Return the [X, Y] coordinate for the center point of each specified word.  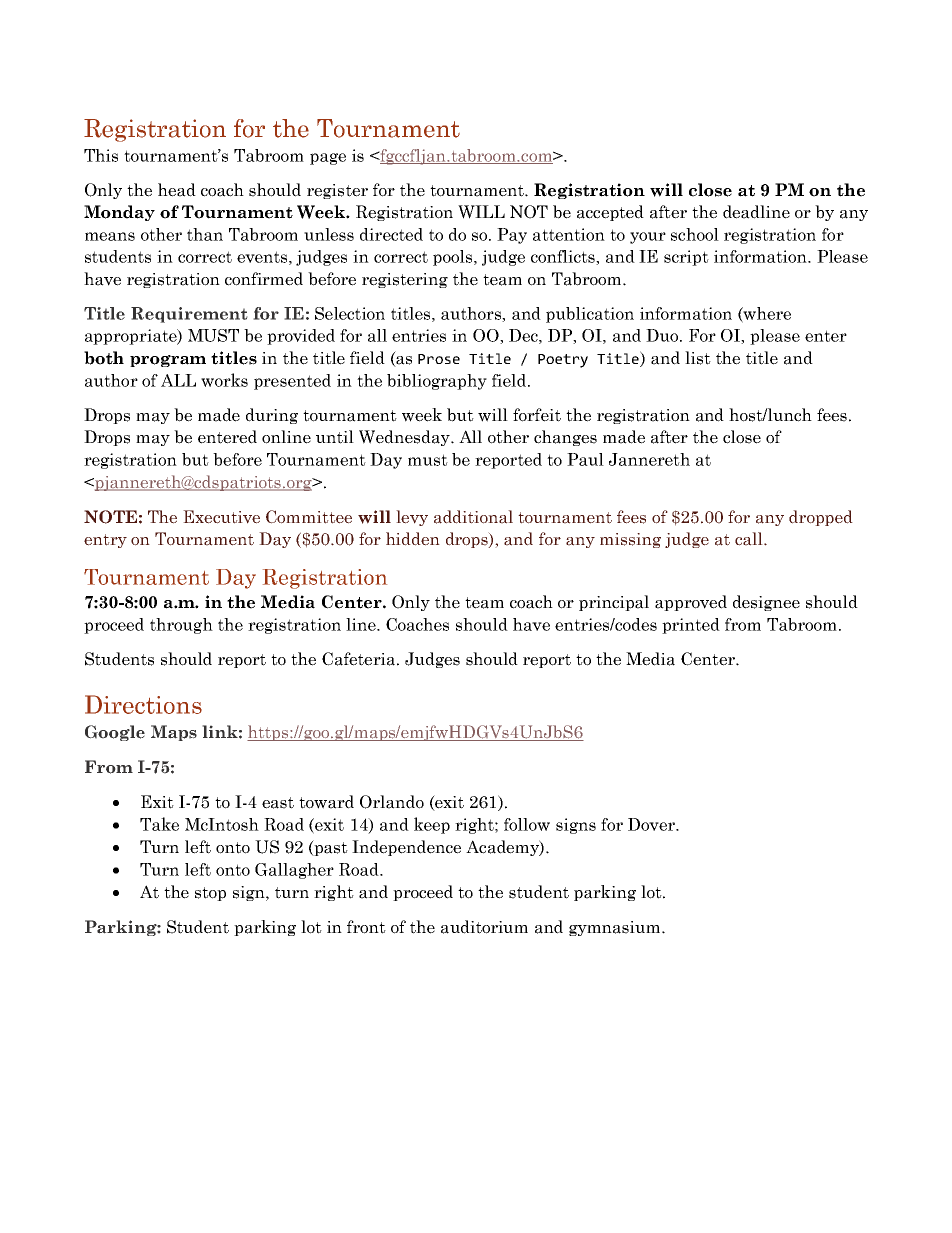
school [695, 234]
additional [473, 517]
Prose [439, 359]
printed [691, 626]
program [168, 361]
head [177, 190]
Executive [221, 517]
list [698, 358]
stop [210, 894]
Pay [512, 236]
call [750, 539]
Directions [143, 704]
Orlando [392, 802]
